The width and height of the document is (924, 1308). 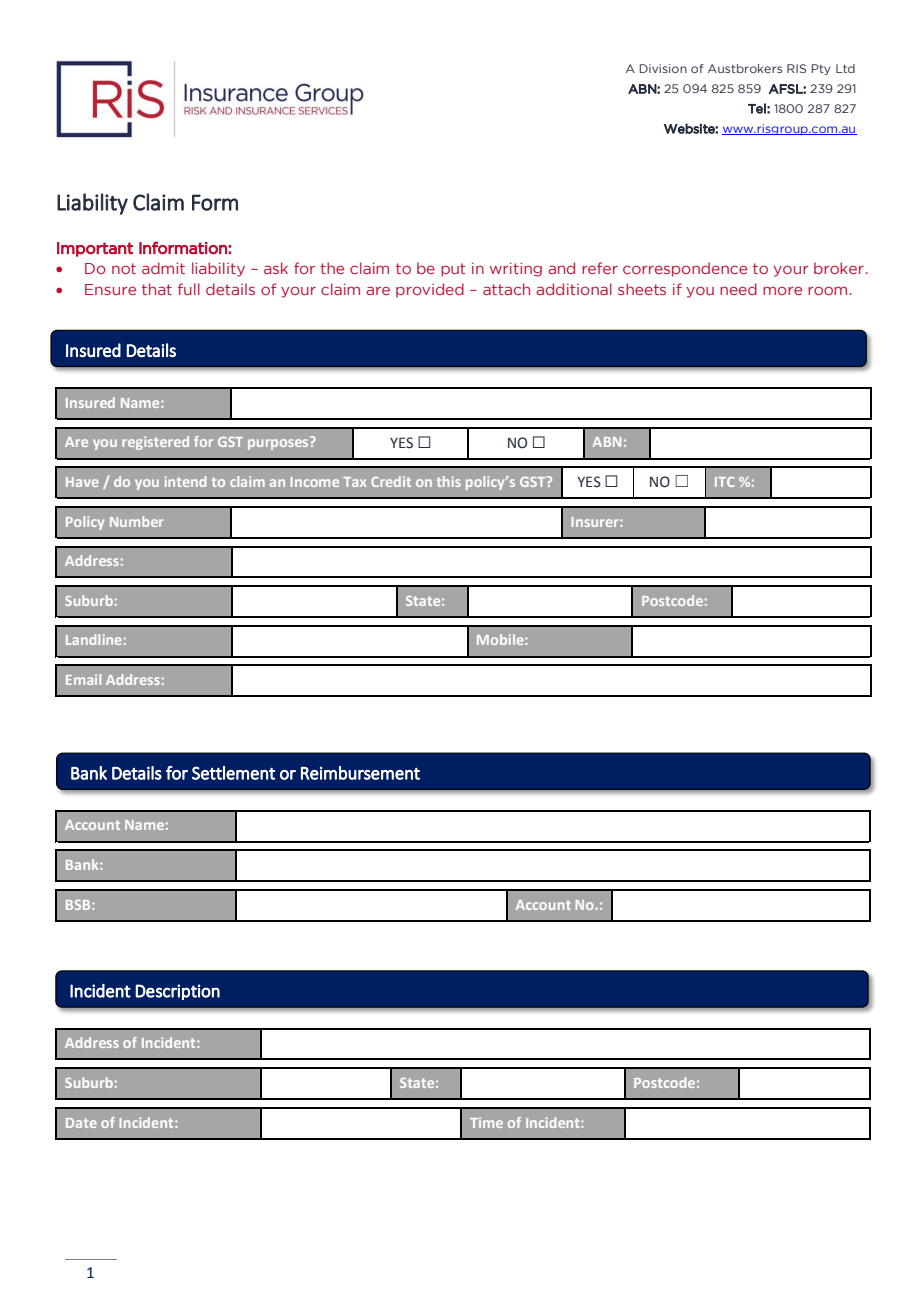 What do you see at coordinates (663, 68) in the document?
I see `Division` at bounding box center [663, 68].
